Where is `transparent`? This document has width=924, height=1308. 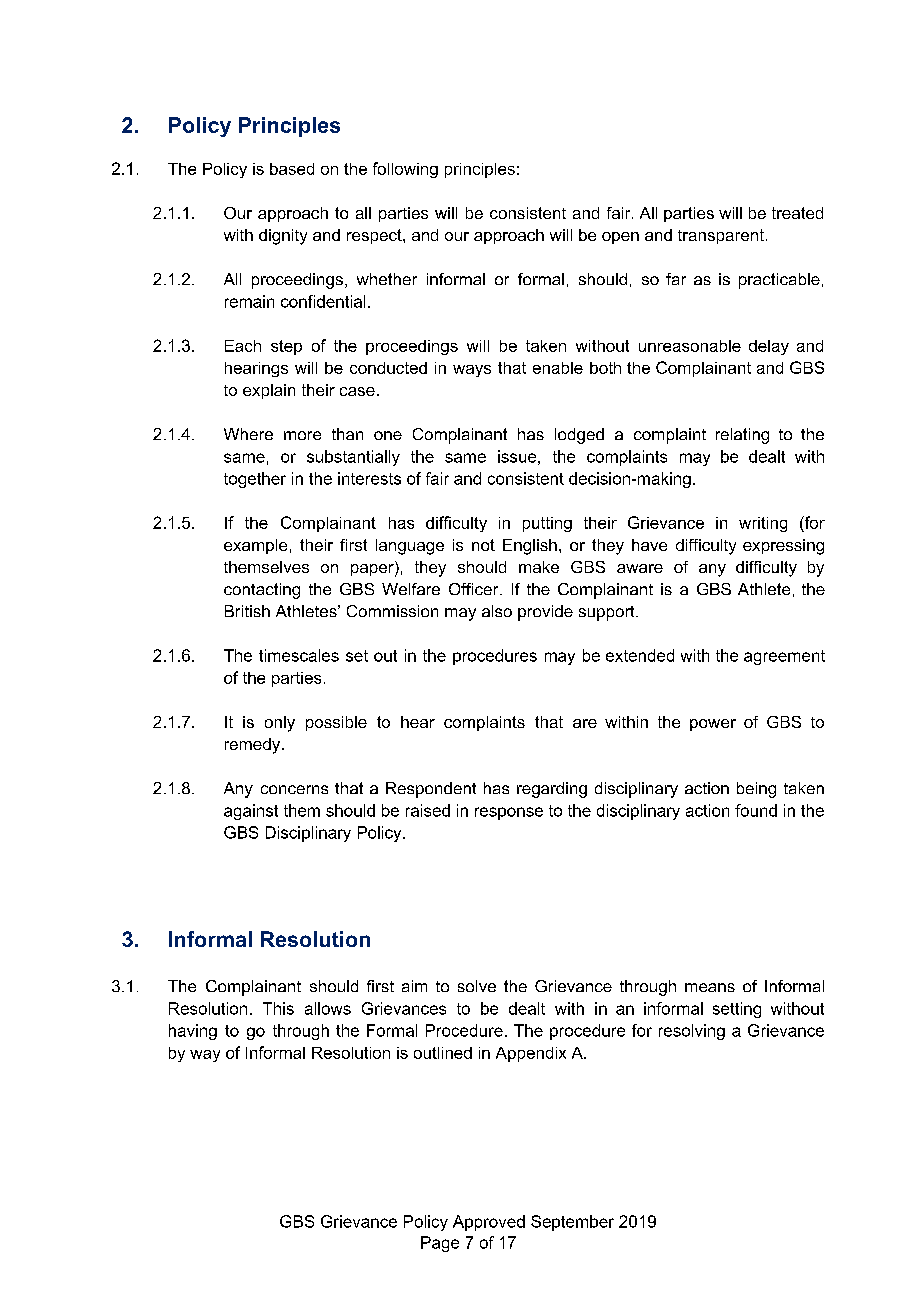
transparent is located at coordinates (721, 236).
